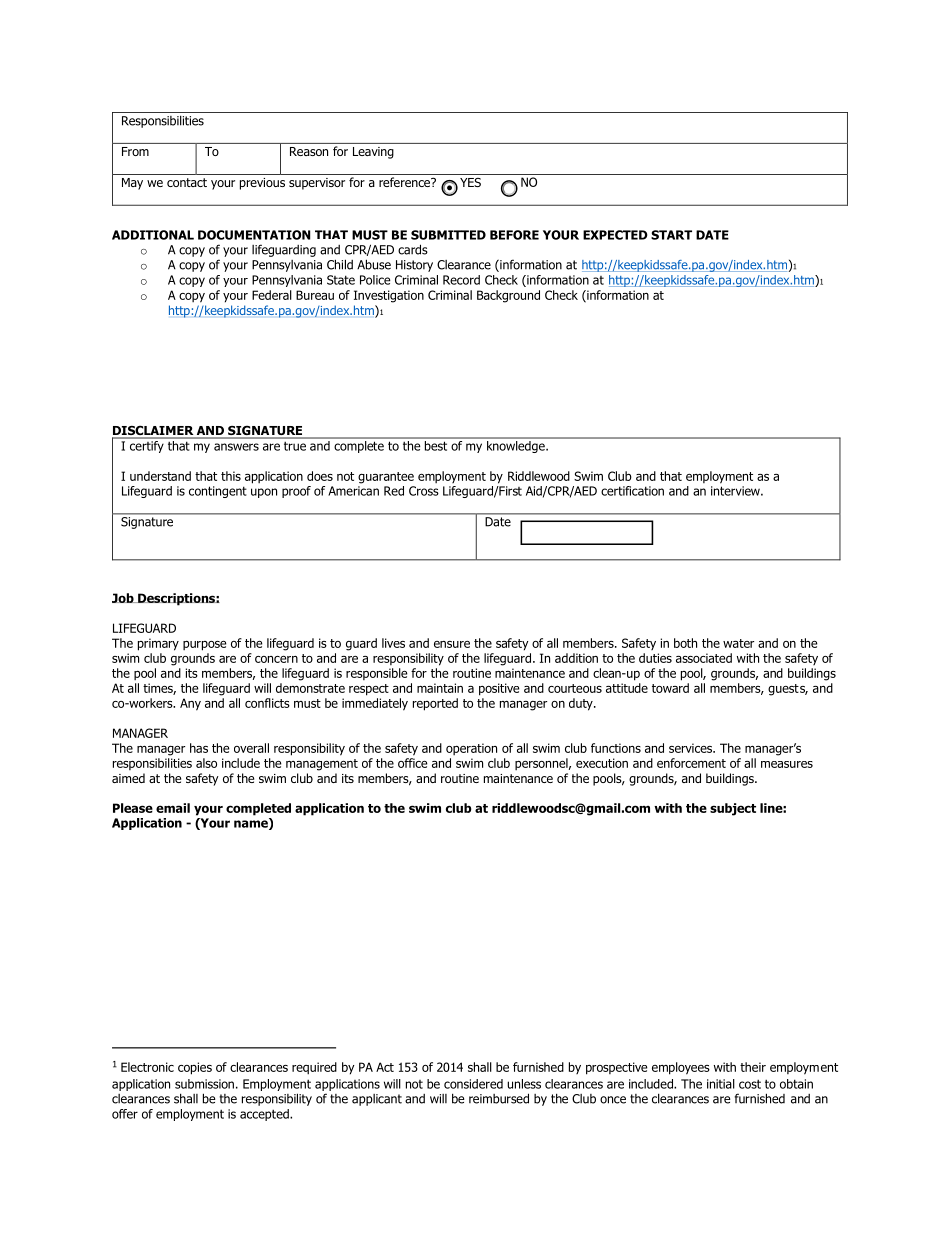 The height and width of the screenshot is (1233, 952). Describe the element at coordinates (424, 491) in the screenshot. I see `Cross` at that location.
